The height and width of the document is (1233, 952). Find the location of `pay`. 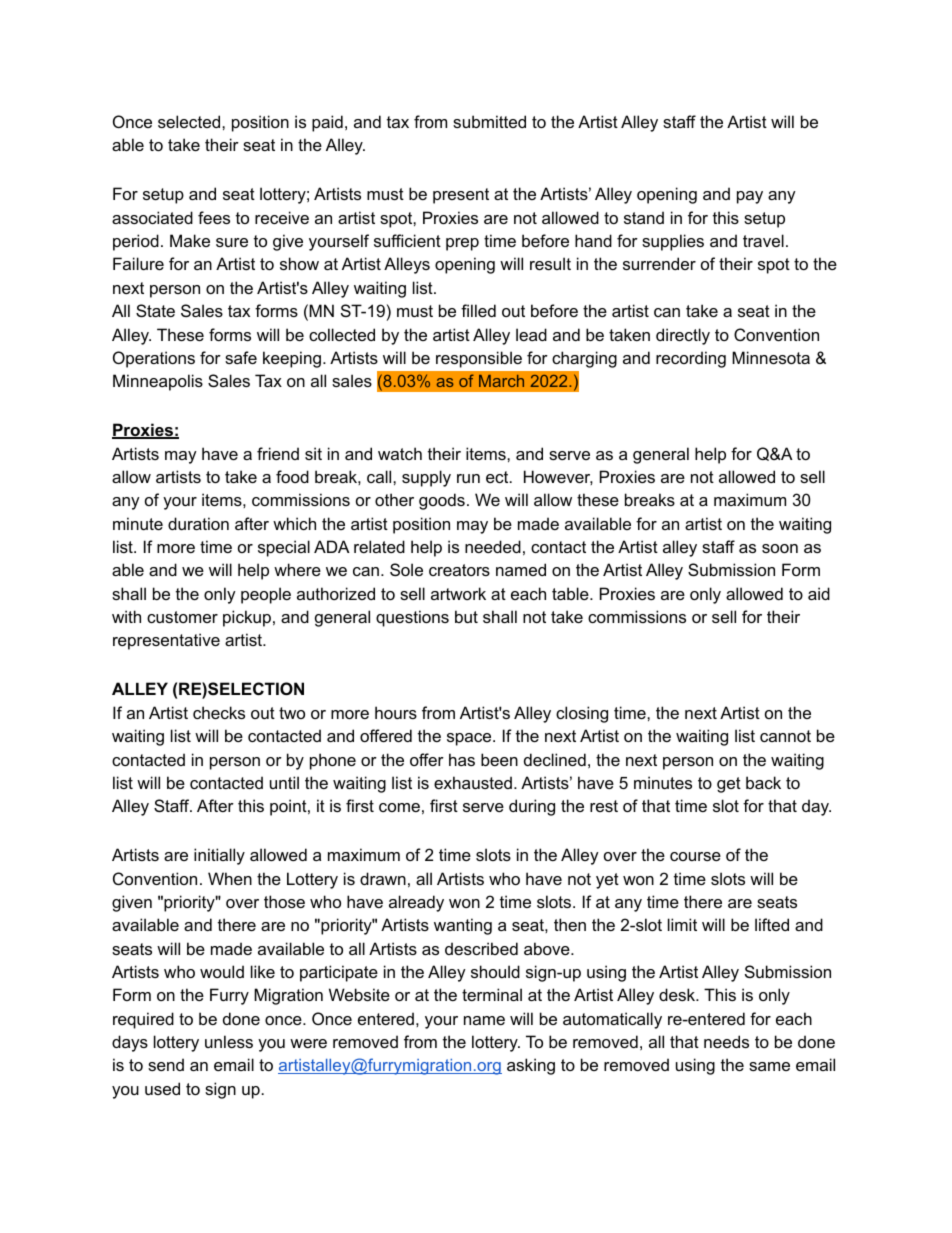

pay is located at coordinates (750, 197).
